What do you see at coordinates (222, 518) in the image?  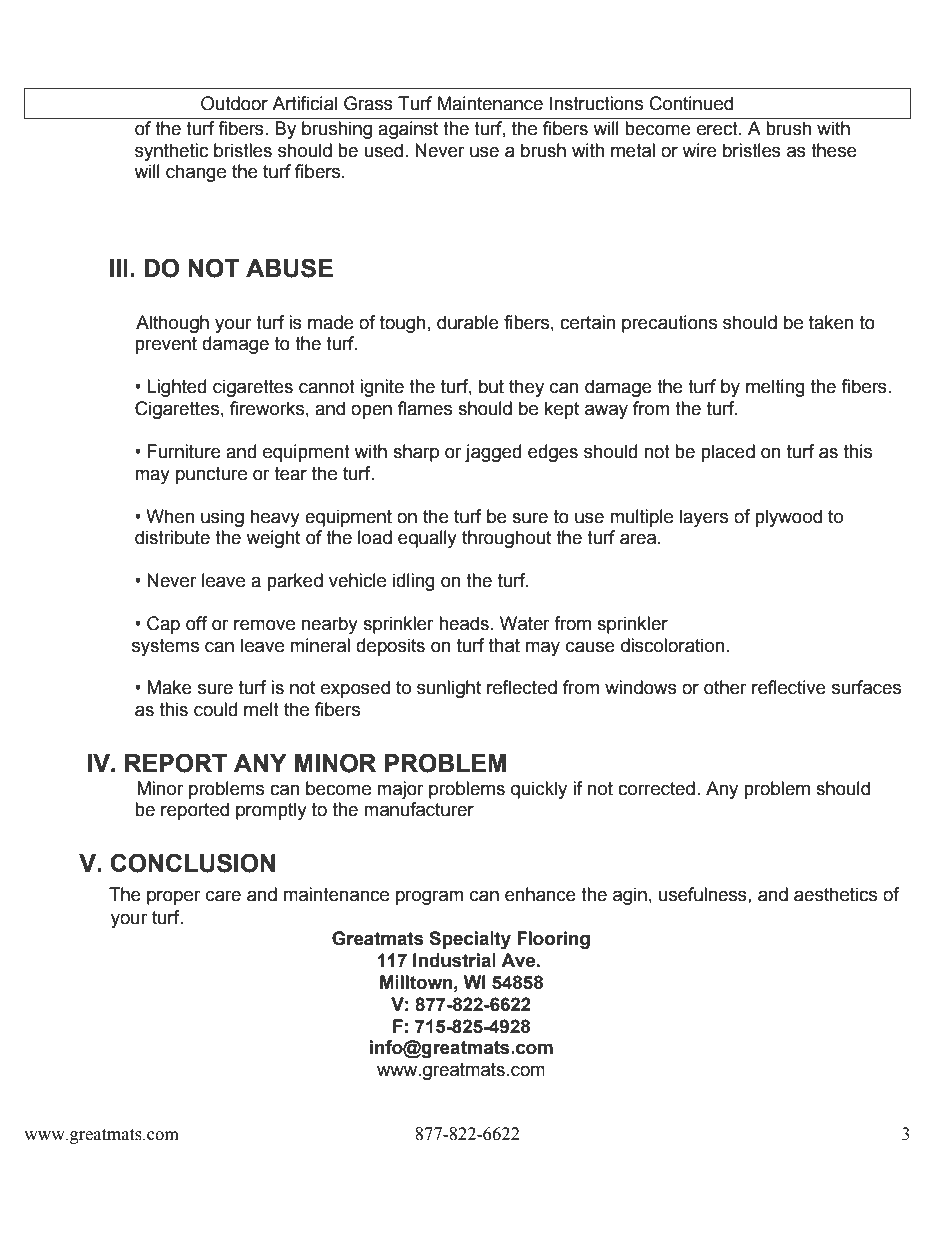 I see `using` at bounding box center [222, 518].
